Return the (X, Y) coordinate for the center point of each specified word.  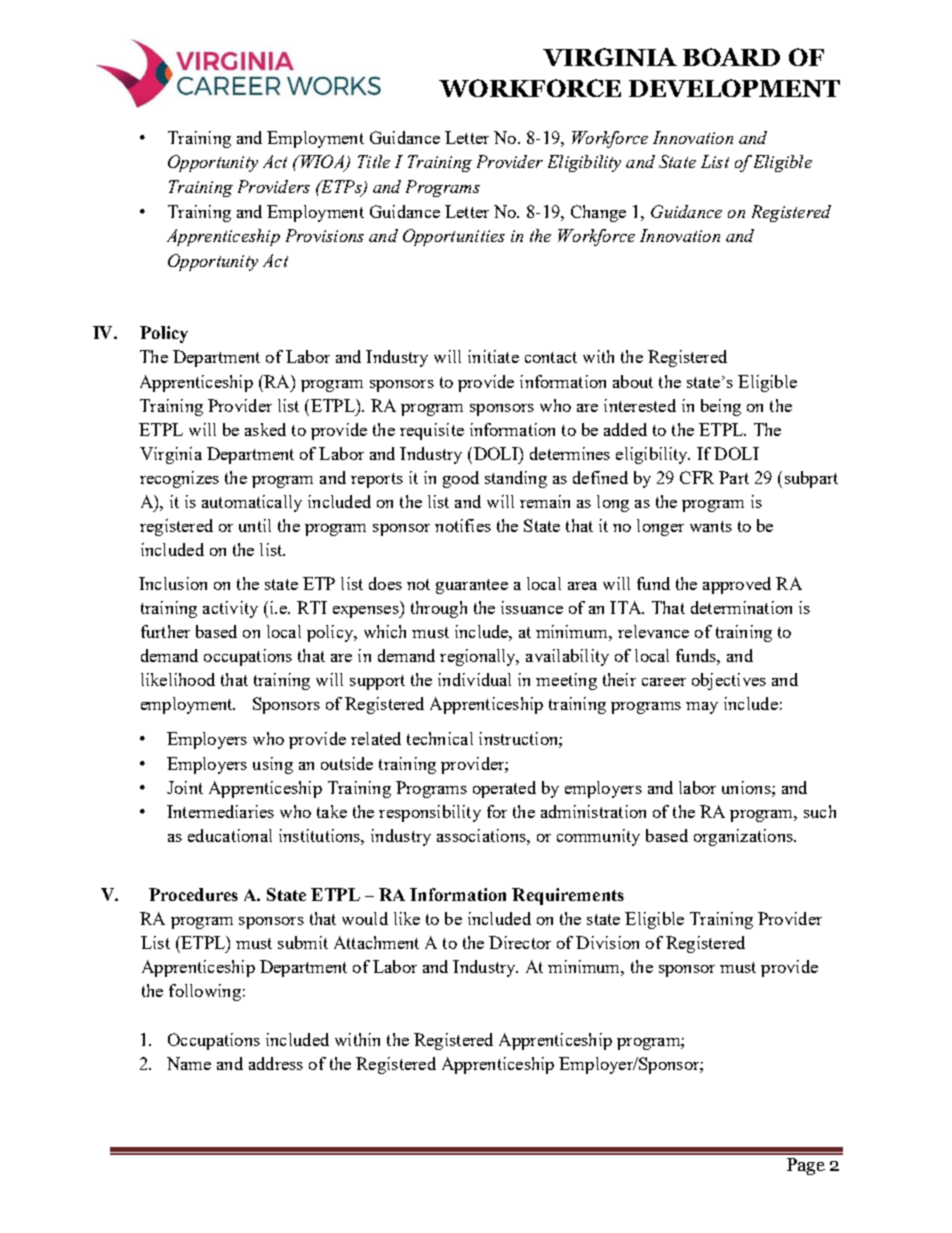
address (276, 1063)
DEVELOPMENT (734, 88)
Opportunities (454, 237)
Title (374, 161)
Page (806, 1166)
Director (520, 942)
